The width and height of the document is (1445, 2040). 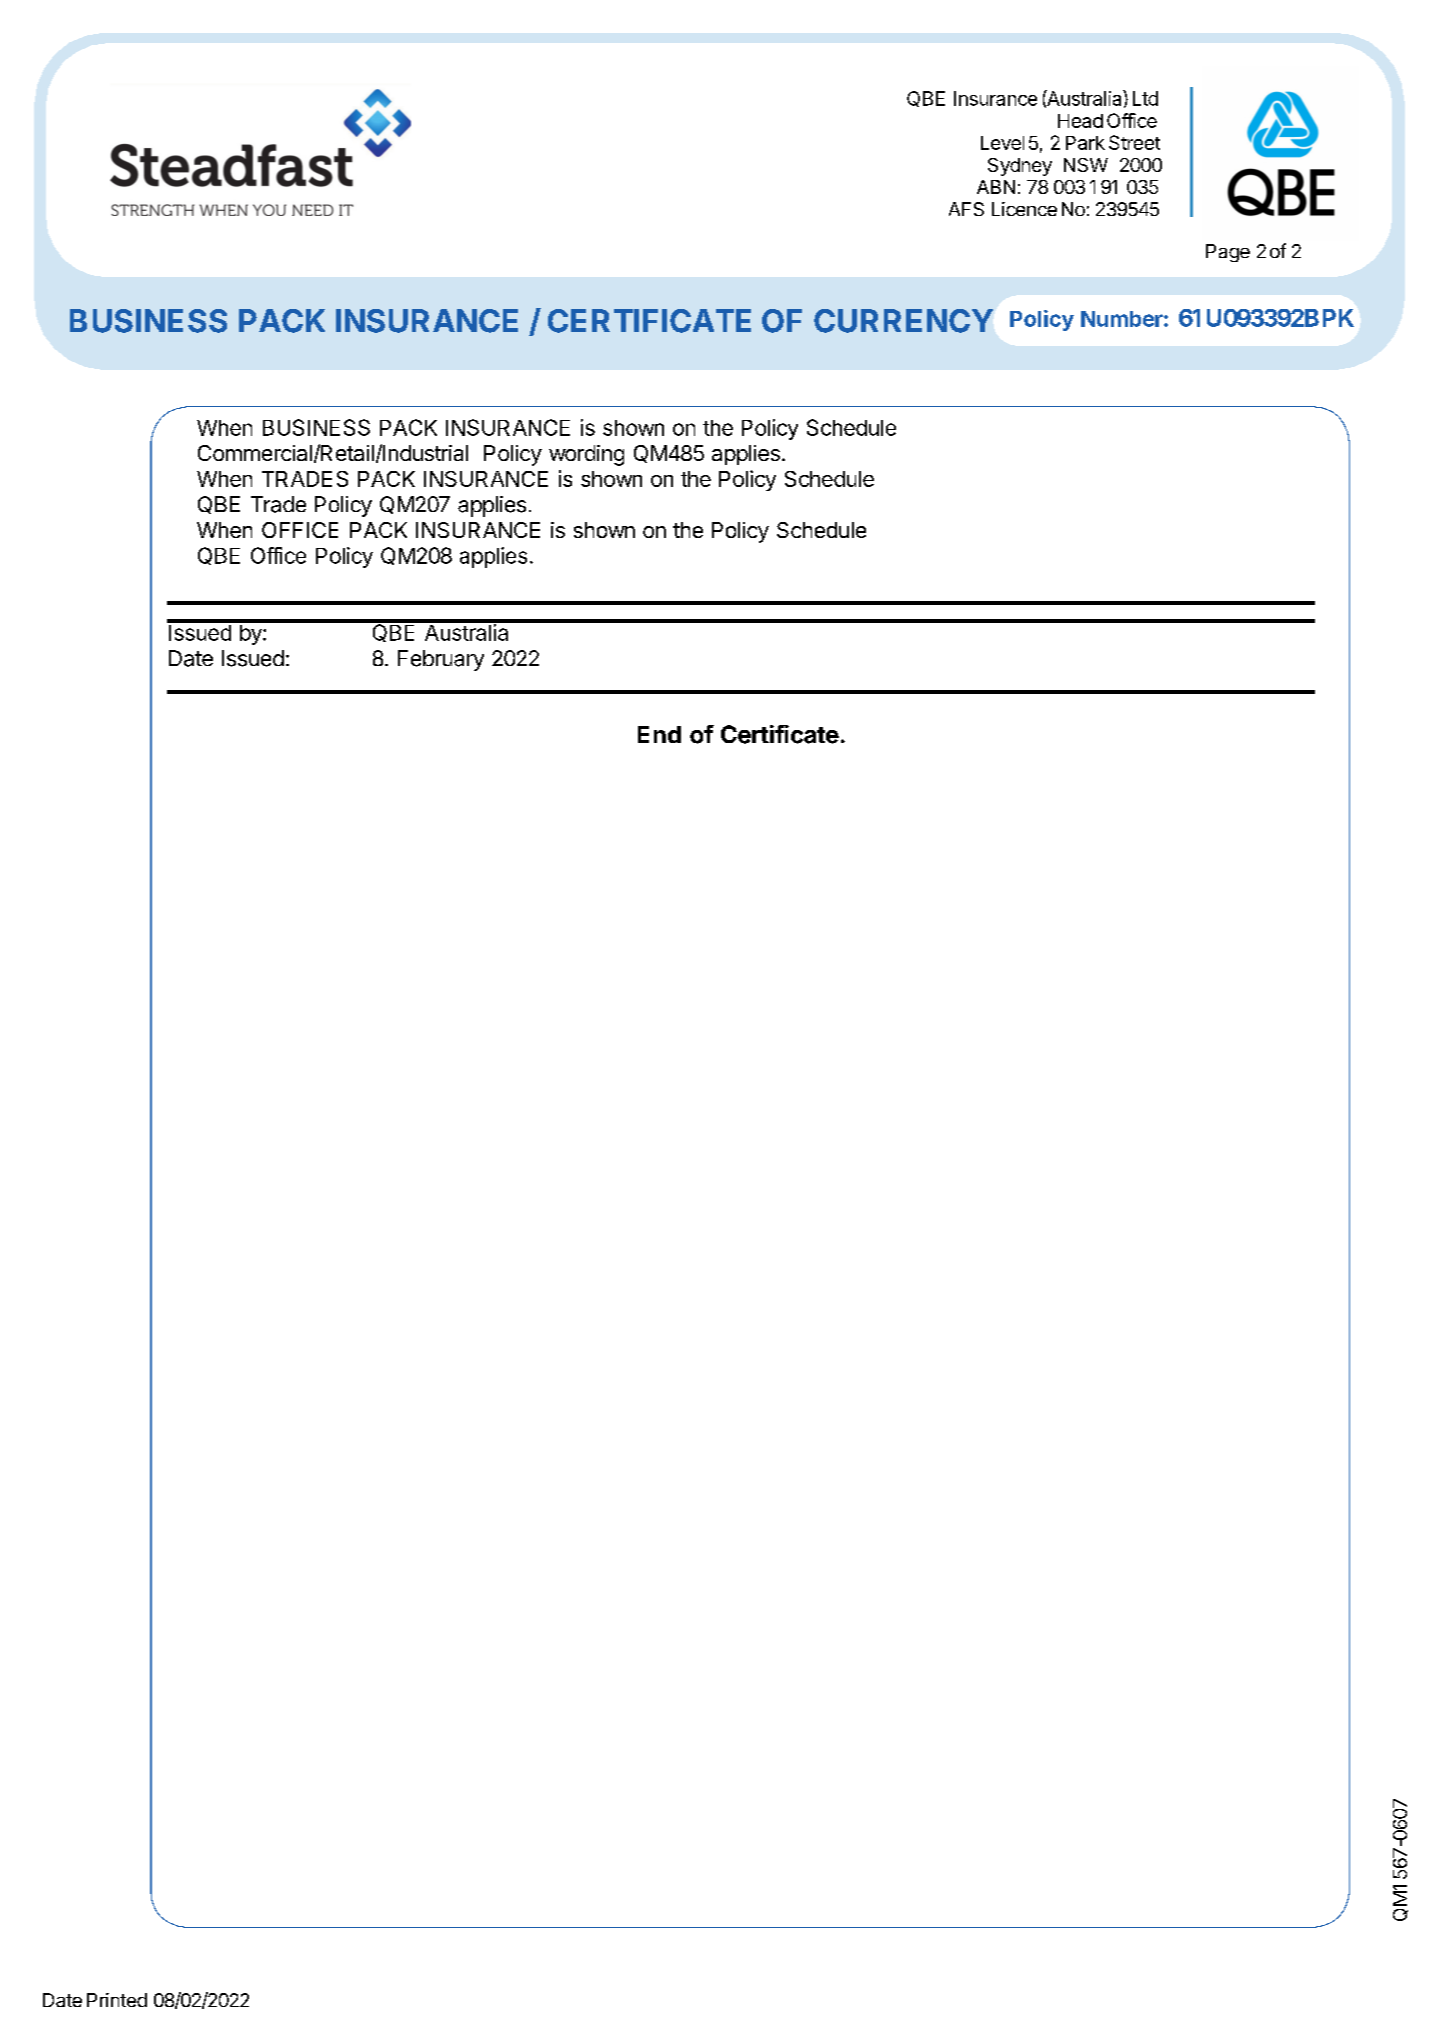 What do you see at coordinates (996, 187) in the document?
I see `ABN` at bounding box center [996, 187].
